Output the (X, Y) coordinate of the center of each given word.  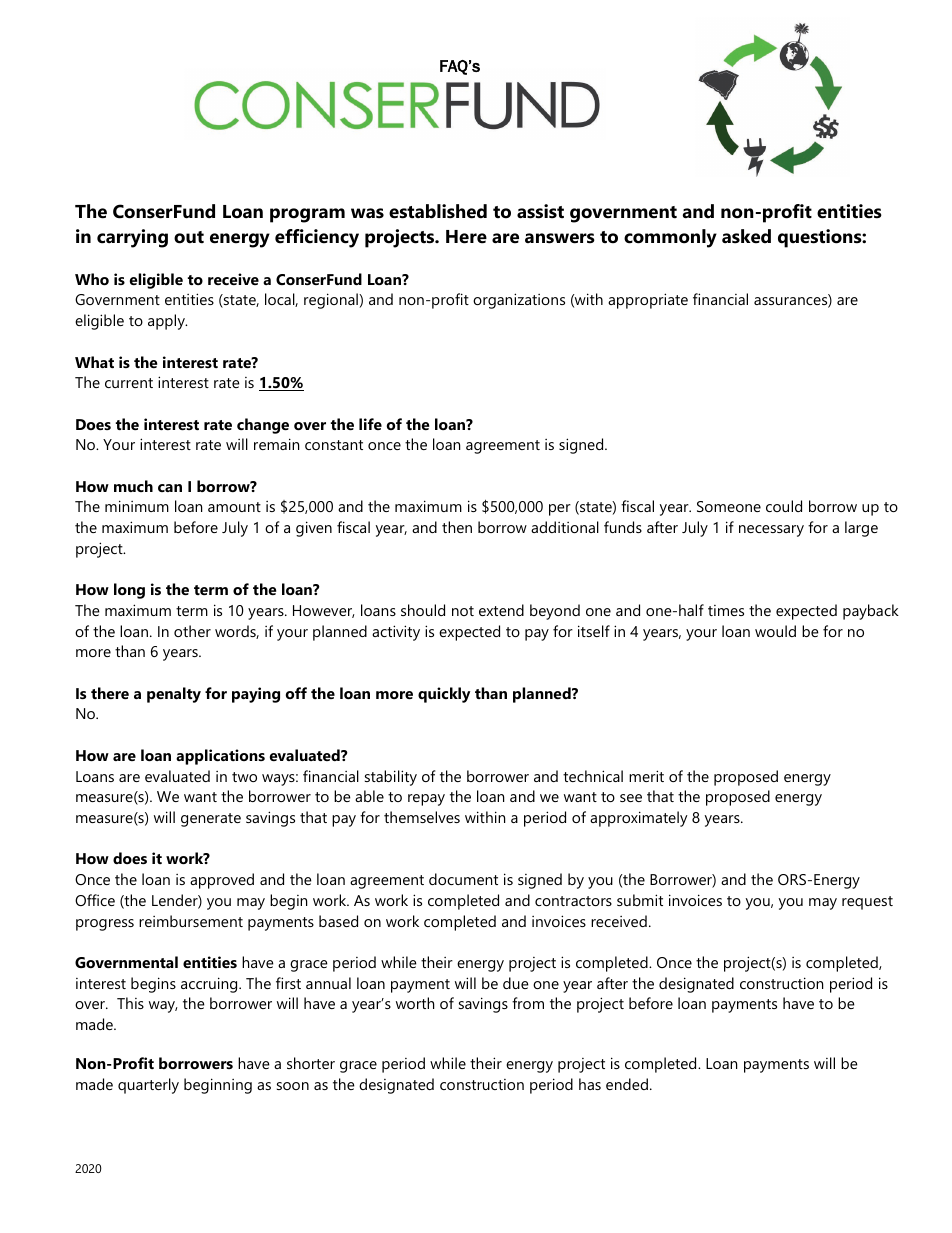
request (867, 903)
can (170, 488)
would (775, 631)
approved (222, 881)
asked (746, 236)
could (784, 506)
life (370, 424)
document (463, 879)
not (463, 611)
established (438, 211)
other (192, 631)
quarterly (148, 1086)
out (189, 237)
